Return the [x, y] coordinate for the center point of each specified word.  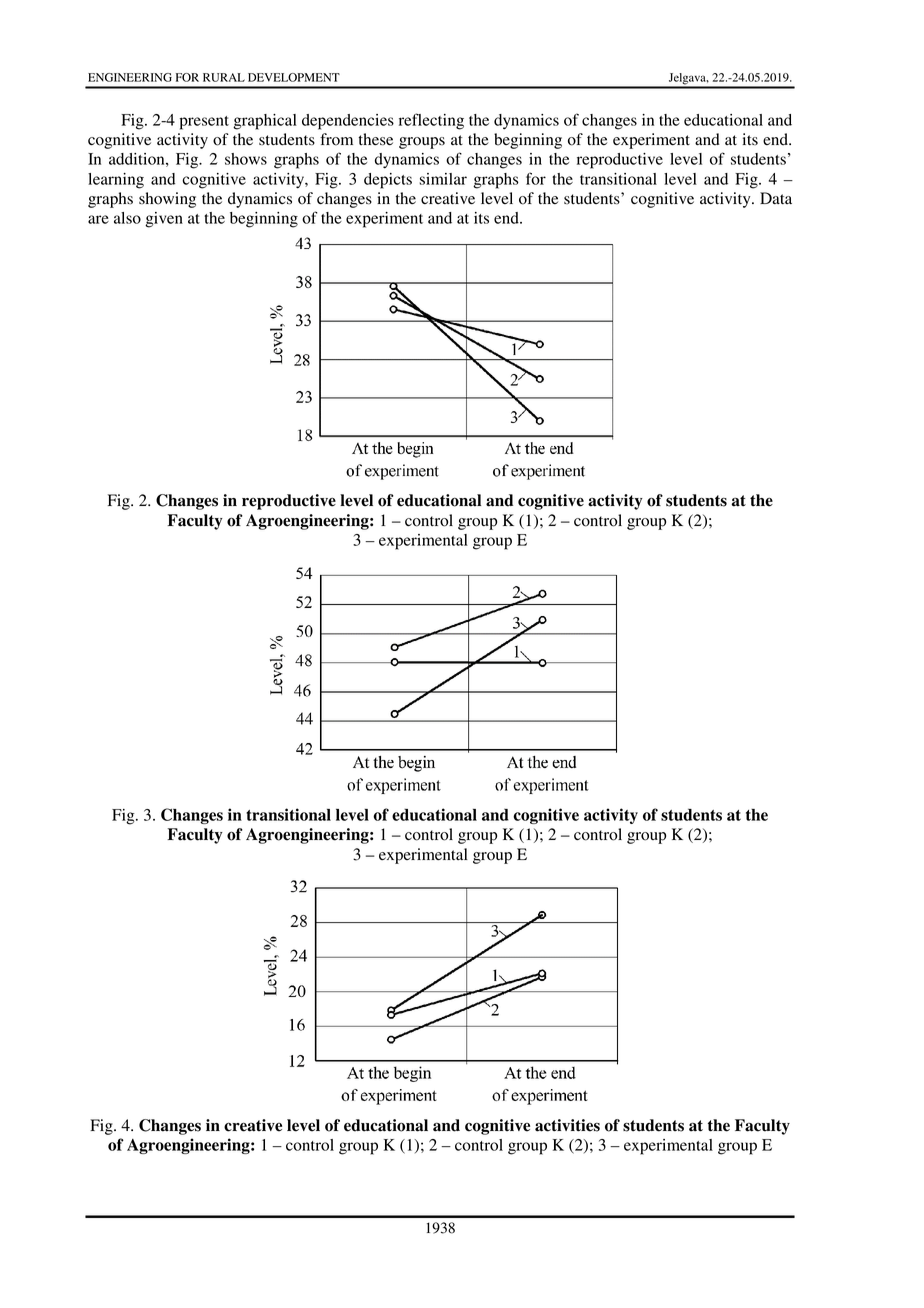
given [164, 220]
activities [567, 1125]
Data [776, 198]
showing [167, 200]
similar [443, 179]
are [98, 219]
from [336, 139]
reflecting [431, 121]
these [376, 139]
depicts [388, 181]
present [204, 123]
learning [116, 181]
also [127, 218]
